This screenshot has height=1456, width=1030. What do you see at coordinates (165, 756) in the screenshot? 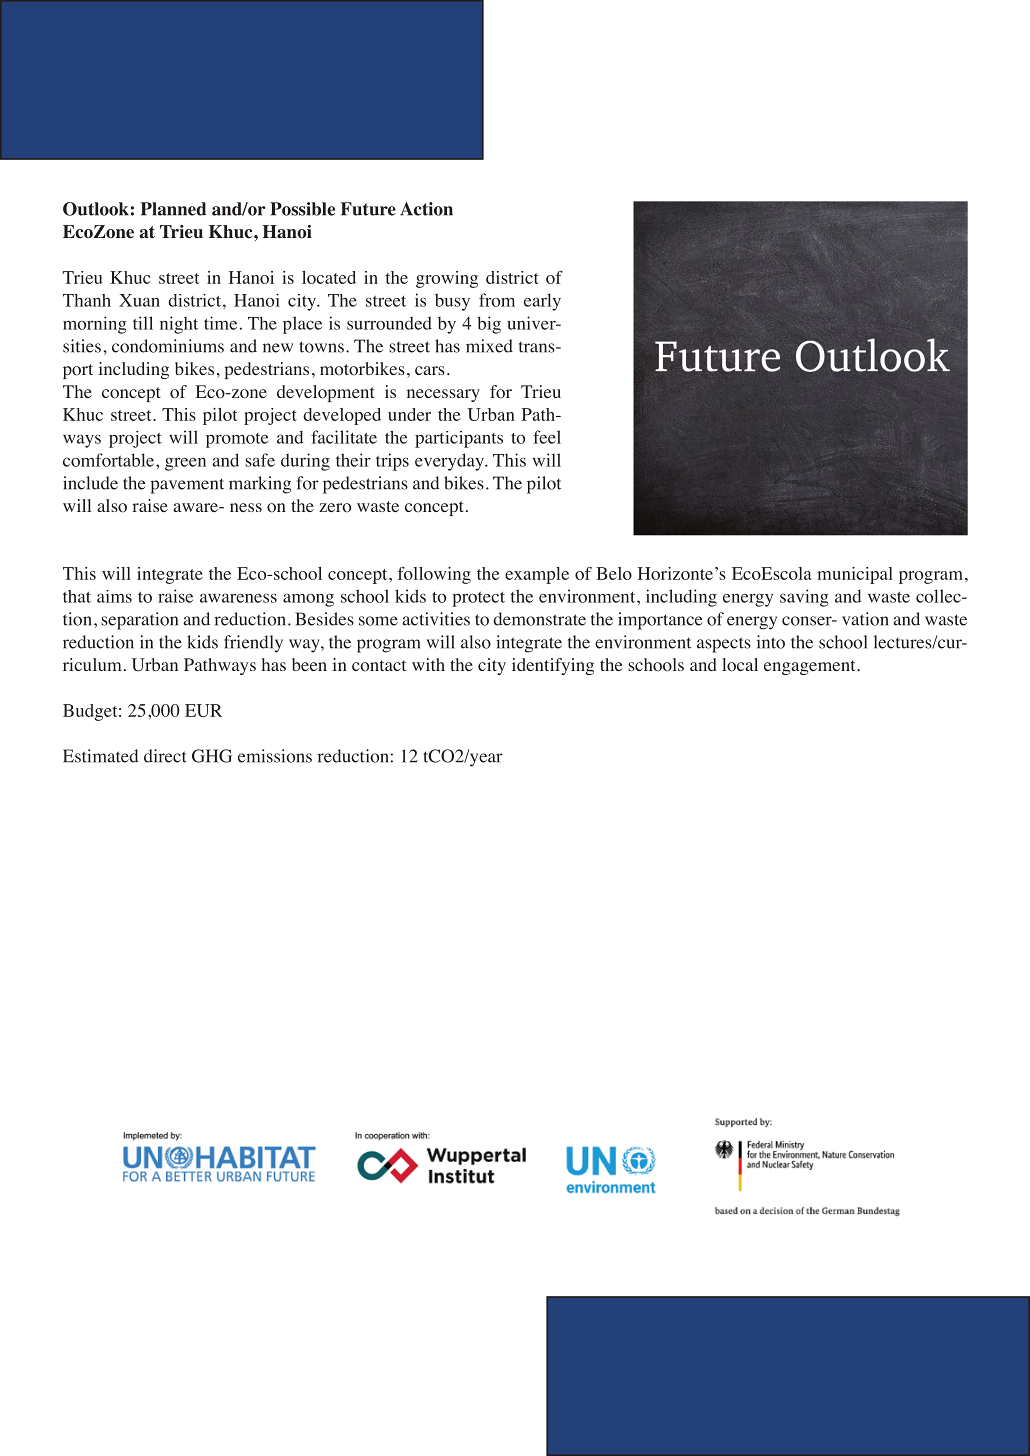
I see `direct` at bounding box center [165, 756].
